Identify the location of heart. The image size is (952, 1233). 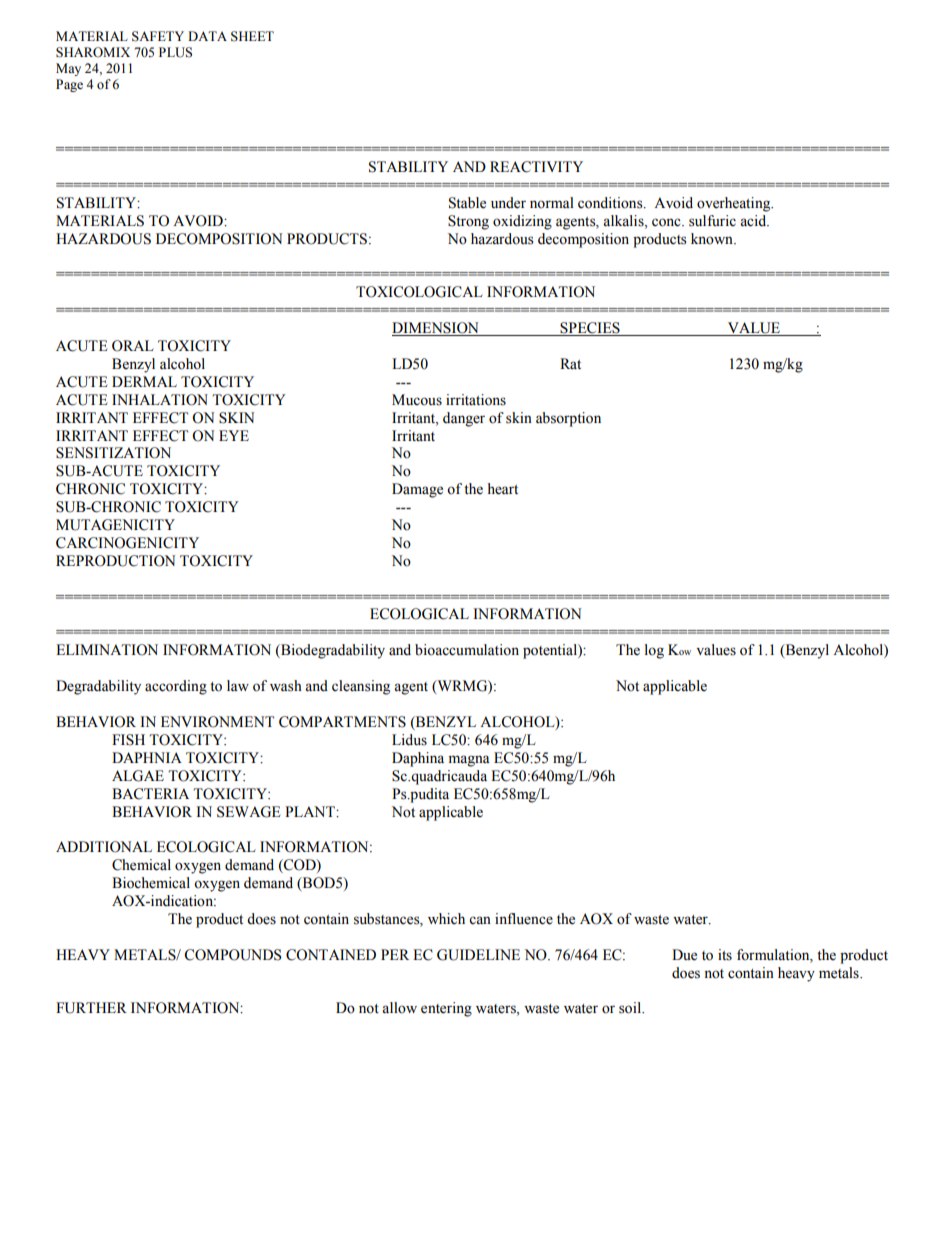
(503, 489).
